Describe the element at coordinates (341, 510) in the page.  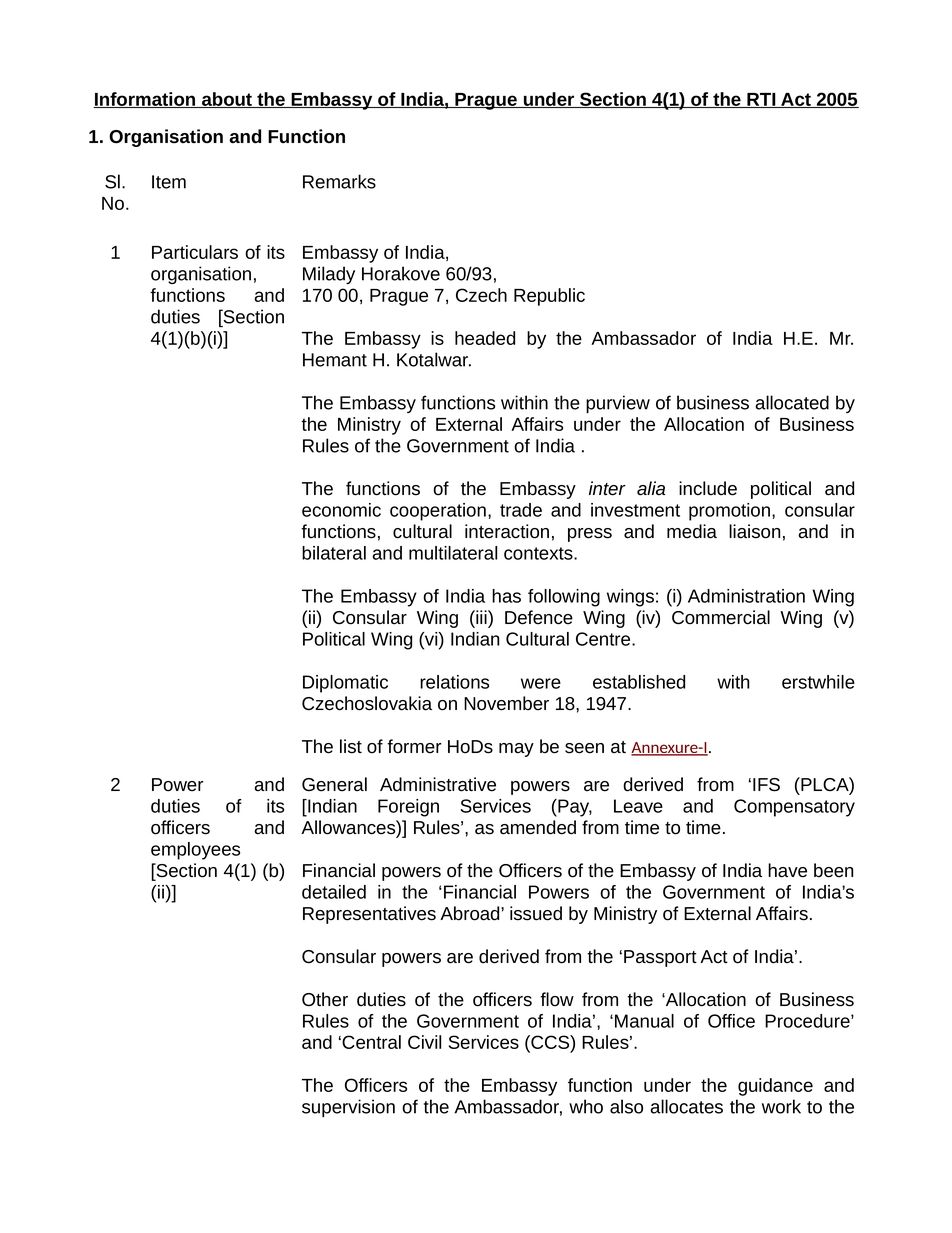
I see `economic` at that location.
